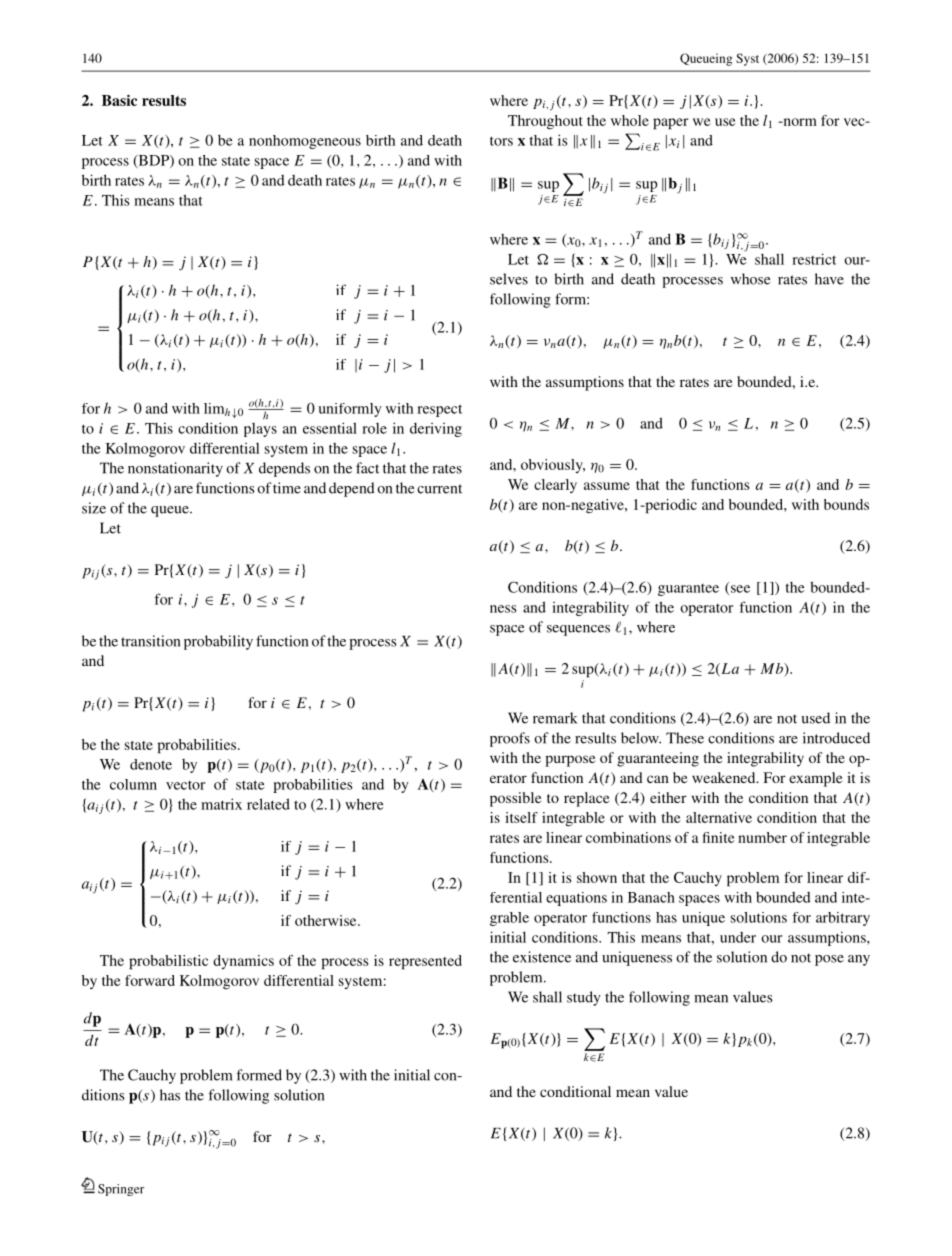  Describe the element at coordinates (151, 764) in the screenshot. I see `denote` at that location.
